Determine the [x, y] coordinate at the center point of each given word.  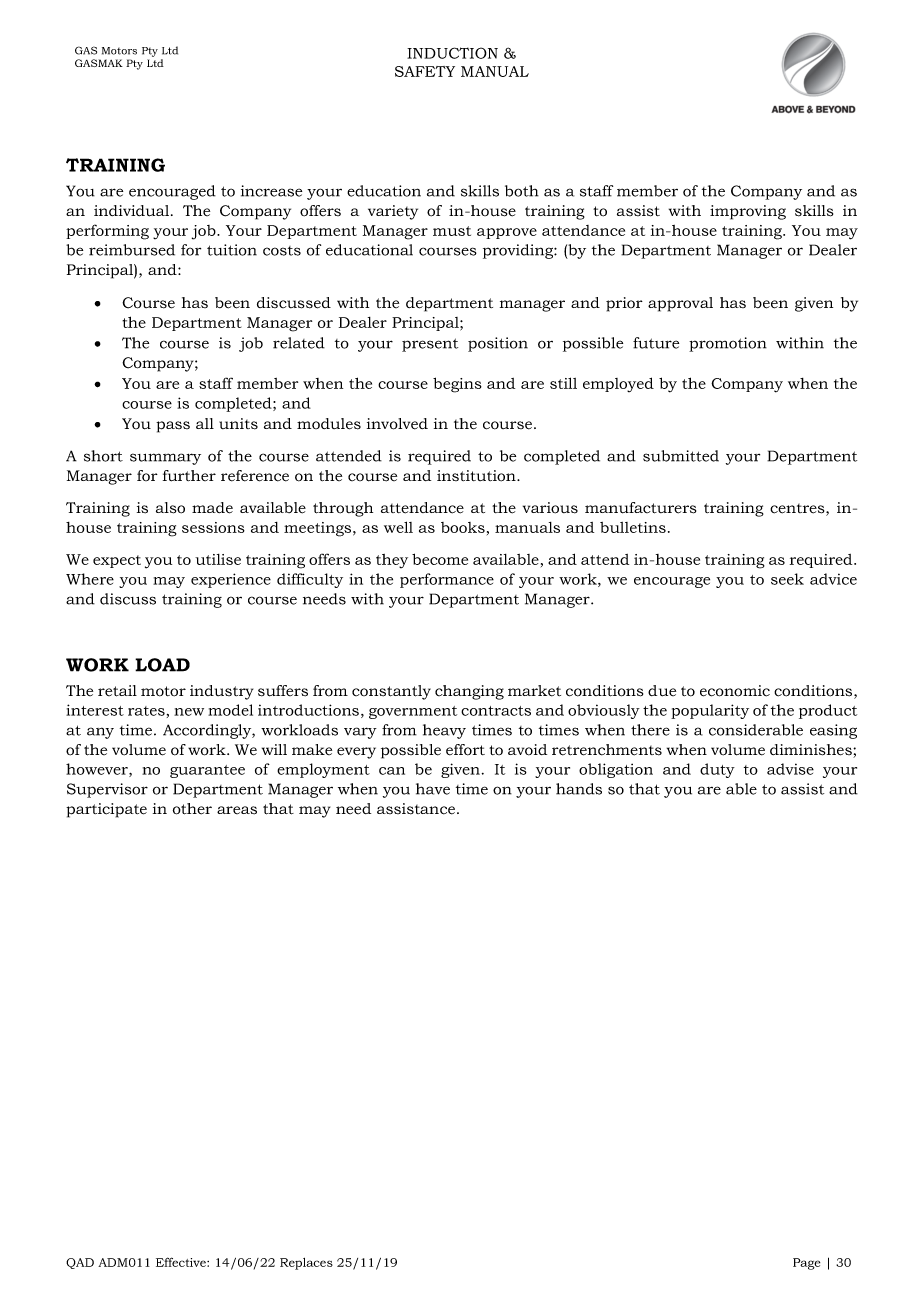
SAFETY [425, 71]
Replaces [306, 1264]
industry [221, 692]
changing [469, 692]
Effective [182, 1262]
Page [806, 1264]
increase [271, 191]
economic [735, 691]
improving [748, 212]
